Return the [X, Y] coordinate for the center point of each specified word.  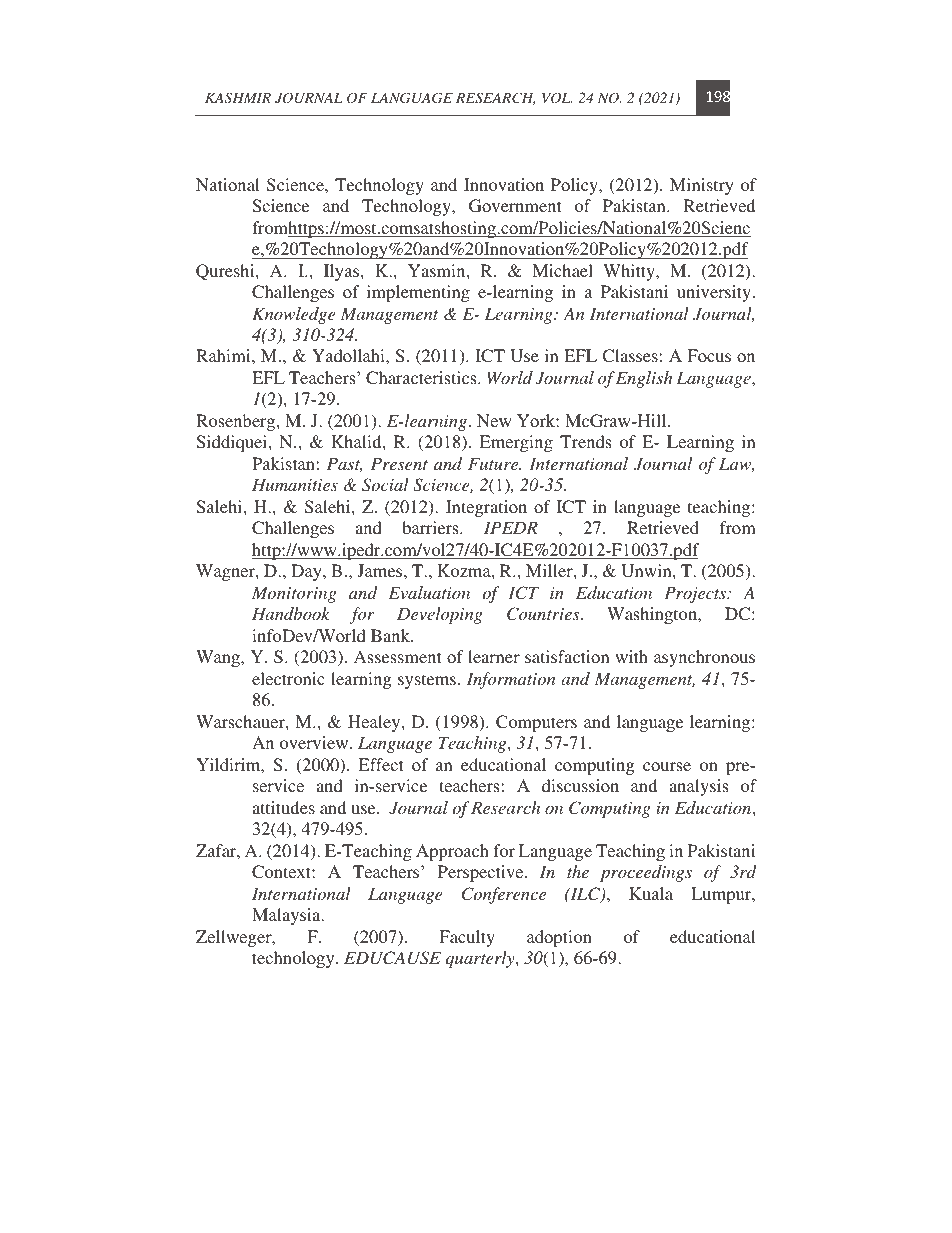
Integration [486, 508]
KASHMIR [238, 98]
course [667, 766]
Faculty [467, 938]
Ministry [702, 186]
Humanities [295, 484]
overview [315, 742]
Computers [536, 723]
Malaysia [287, 916]
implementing [418, 293]
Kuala [651, 893]
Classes [630, 356]
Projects [696, 594]
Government [515, 206]
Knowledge [294, 315]
